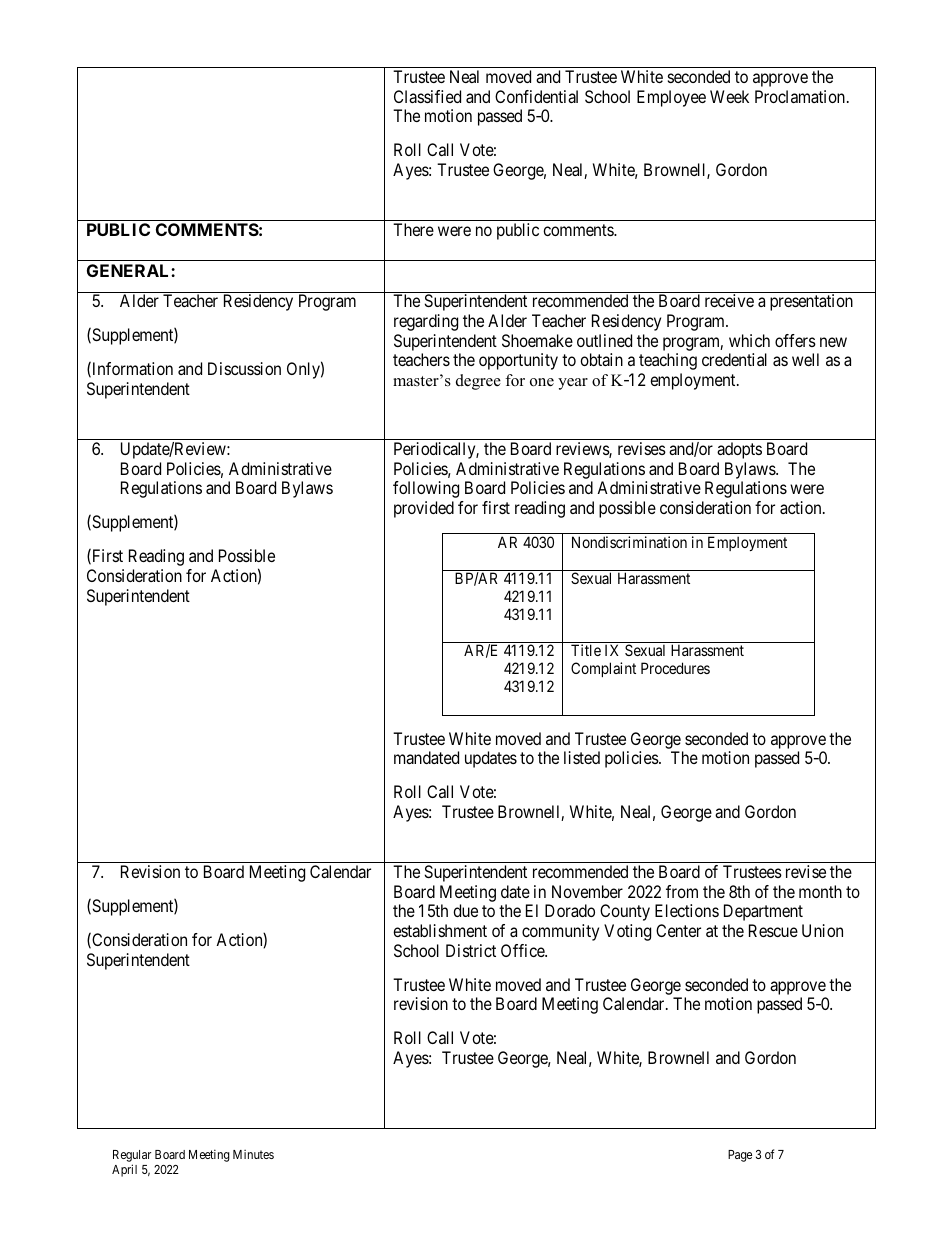  What do you see at coordinates (675, 668) in the screenshot?
I see `Procedures` at bounding box center [675, 668].
